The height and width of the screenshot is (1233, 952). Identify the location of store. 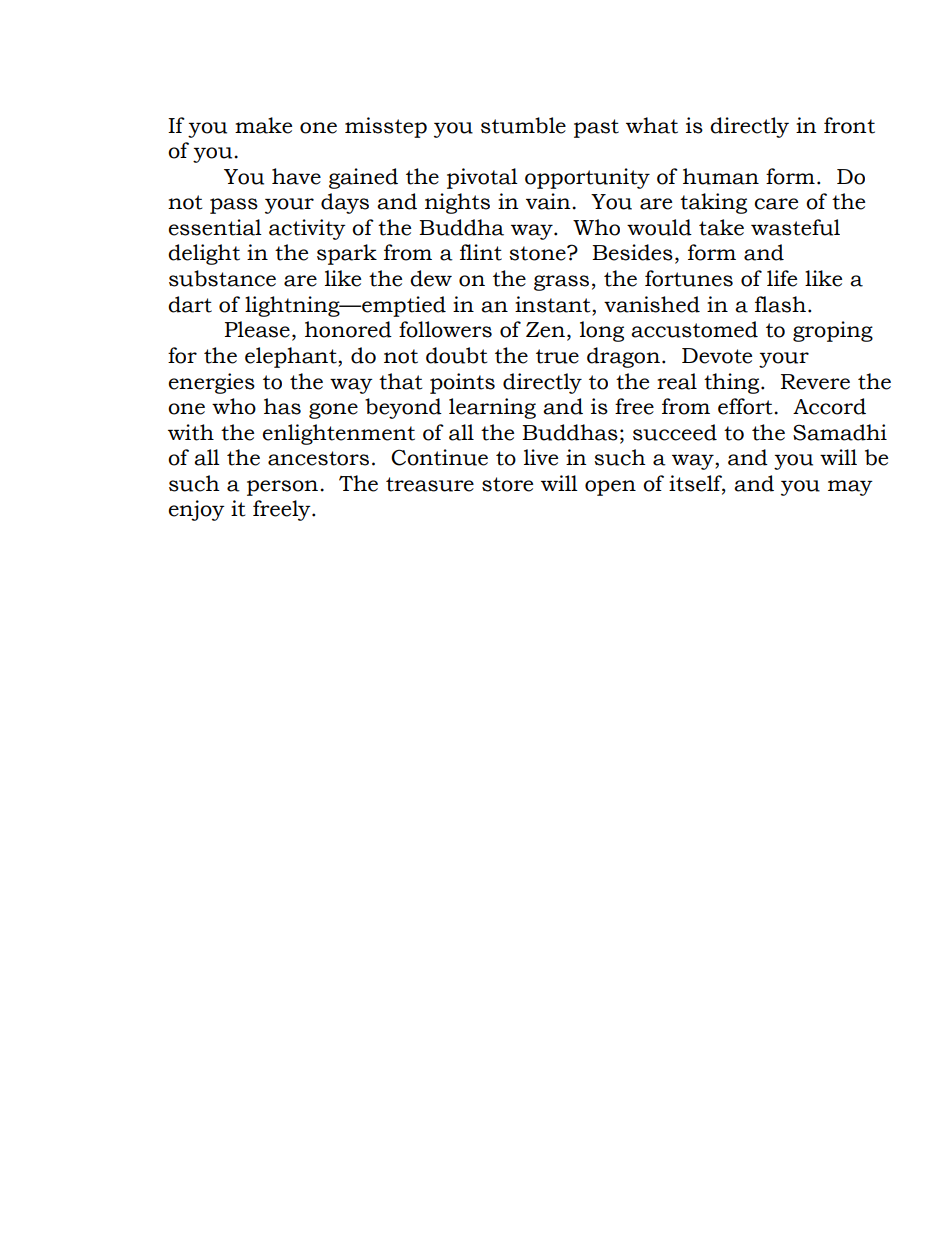
(507, 484).
